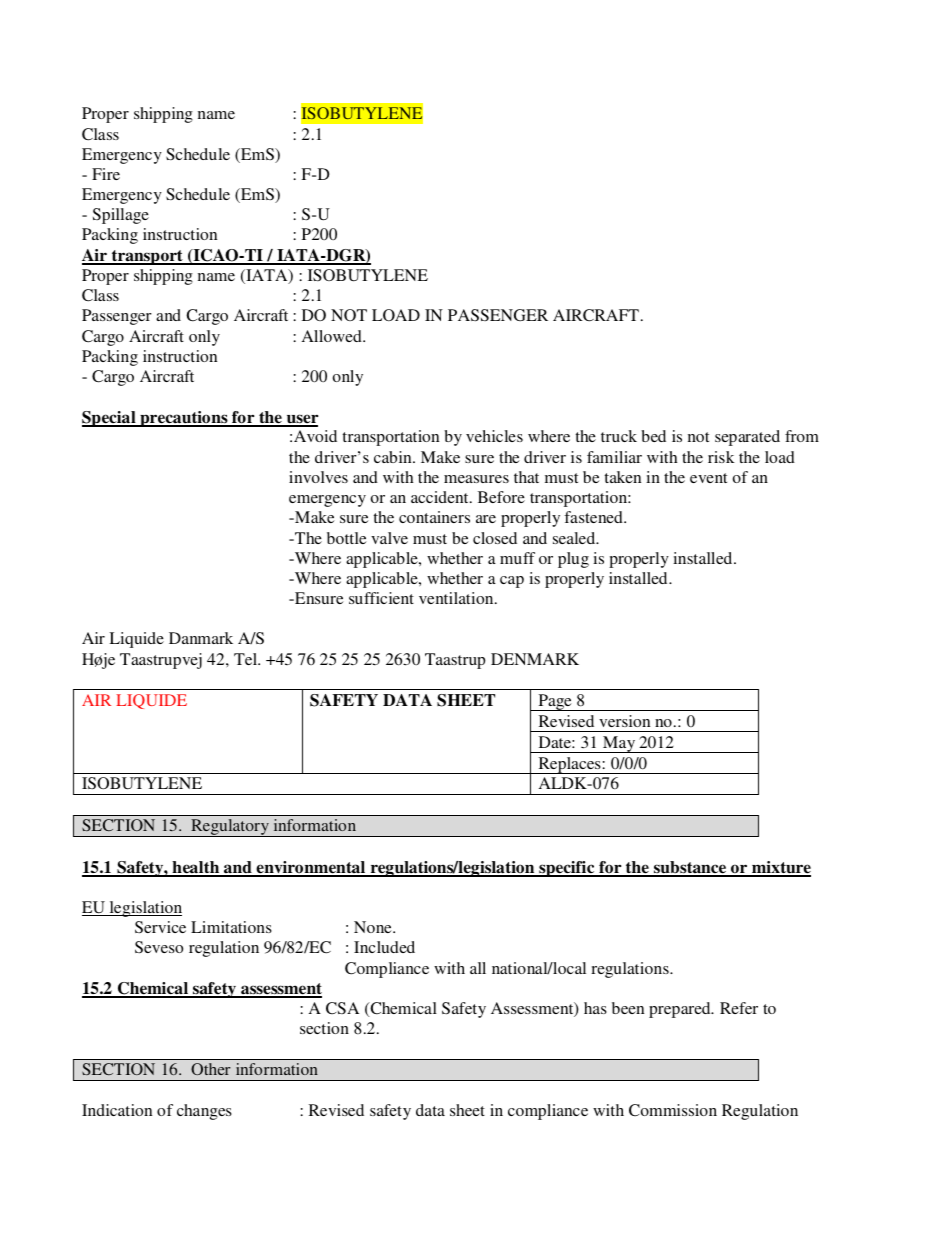  Describe the element at coordinates (121, 216) in the screenshot. I see `Spillage` at that location.
